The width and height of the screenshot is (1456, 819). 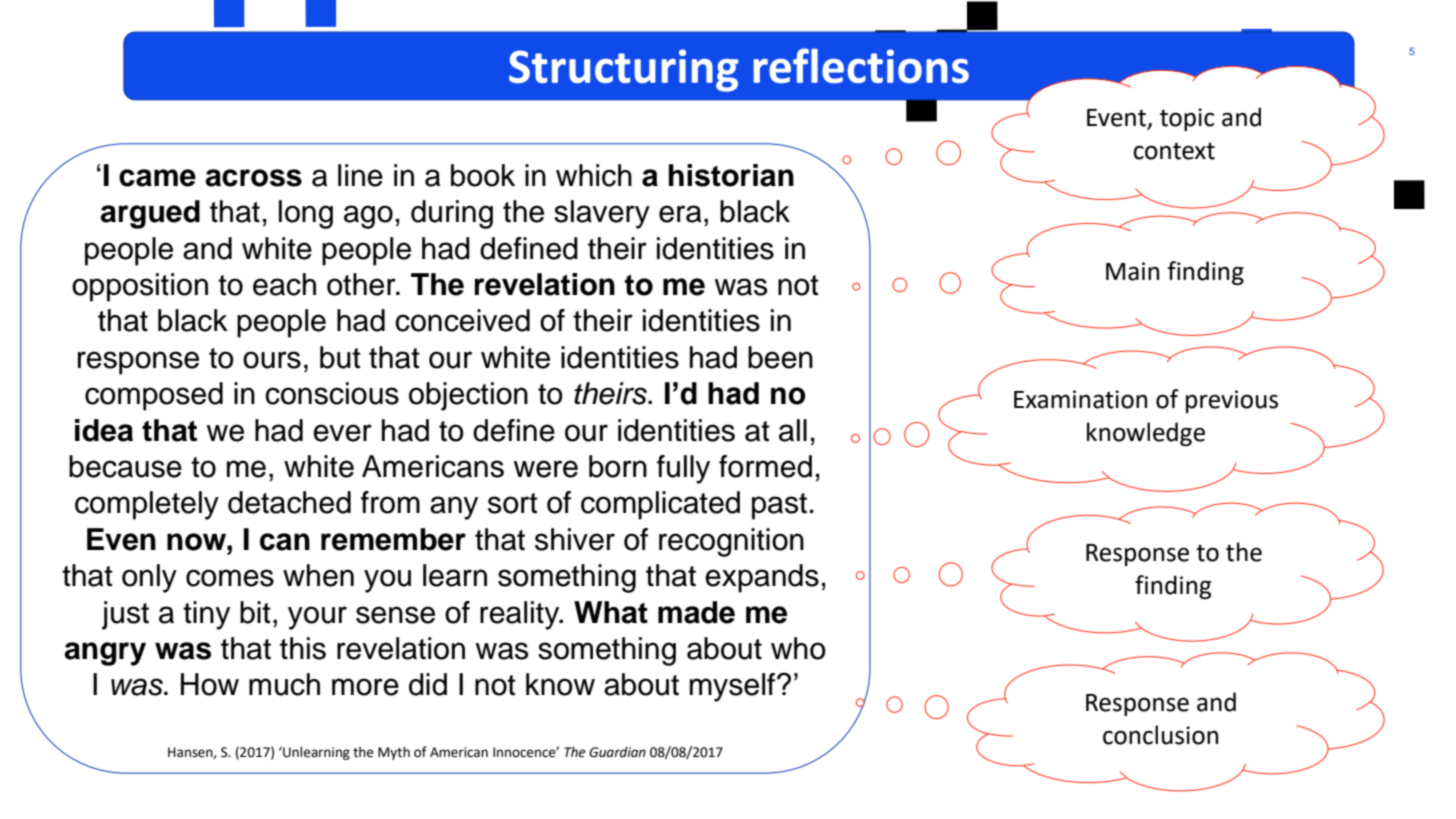 I want to click on Guardian, so click(x=617, y=752).
